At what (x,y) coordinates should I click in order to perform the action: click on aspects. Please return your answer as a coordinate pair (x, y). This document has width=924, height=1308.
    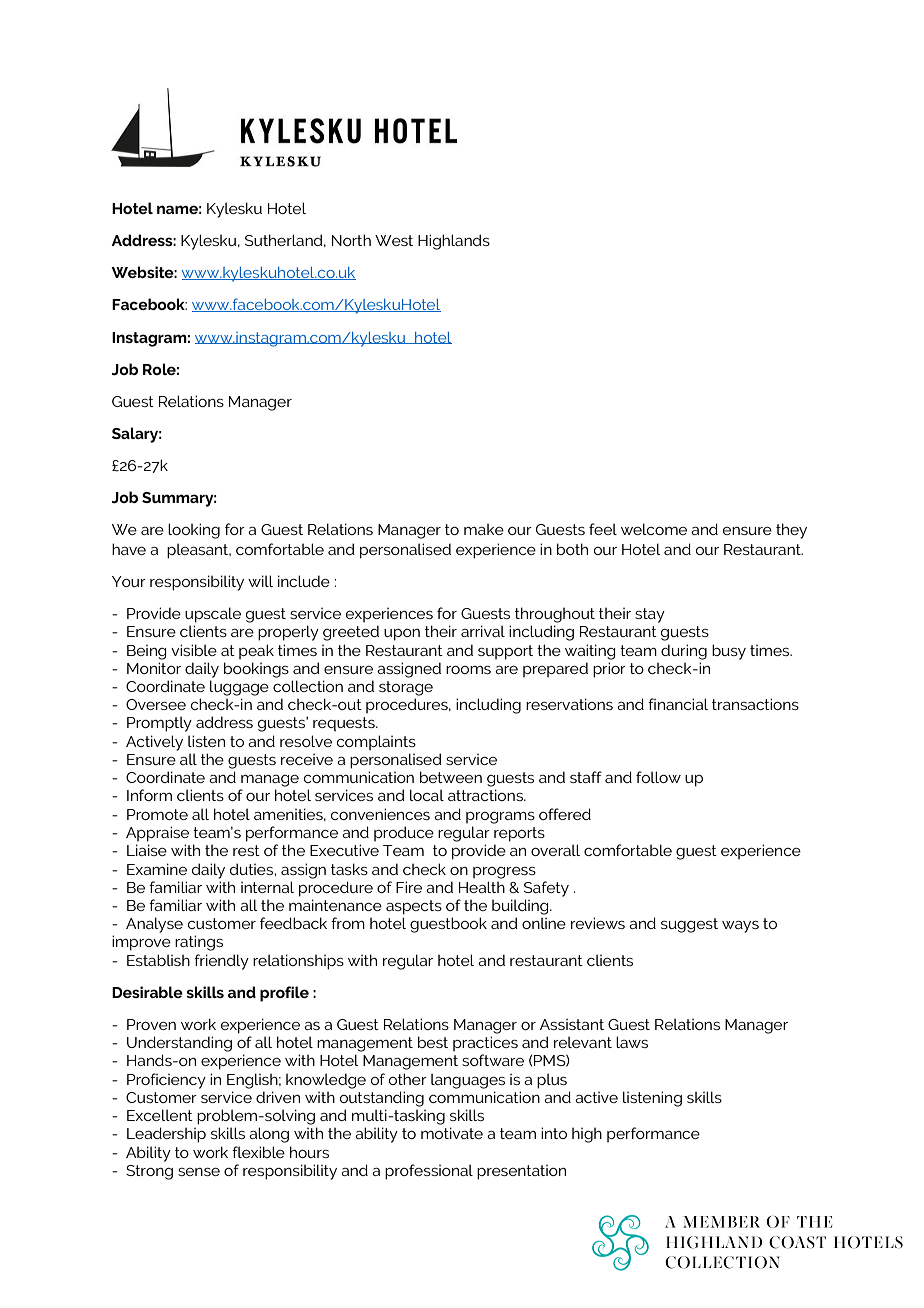
    Looking at the image, I should click on (414, 907).
